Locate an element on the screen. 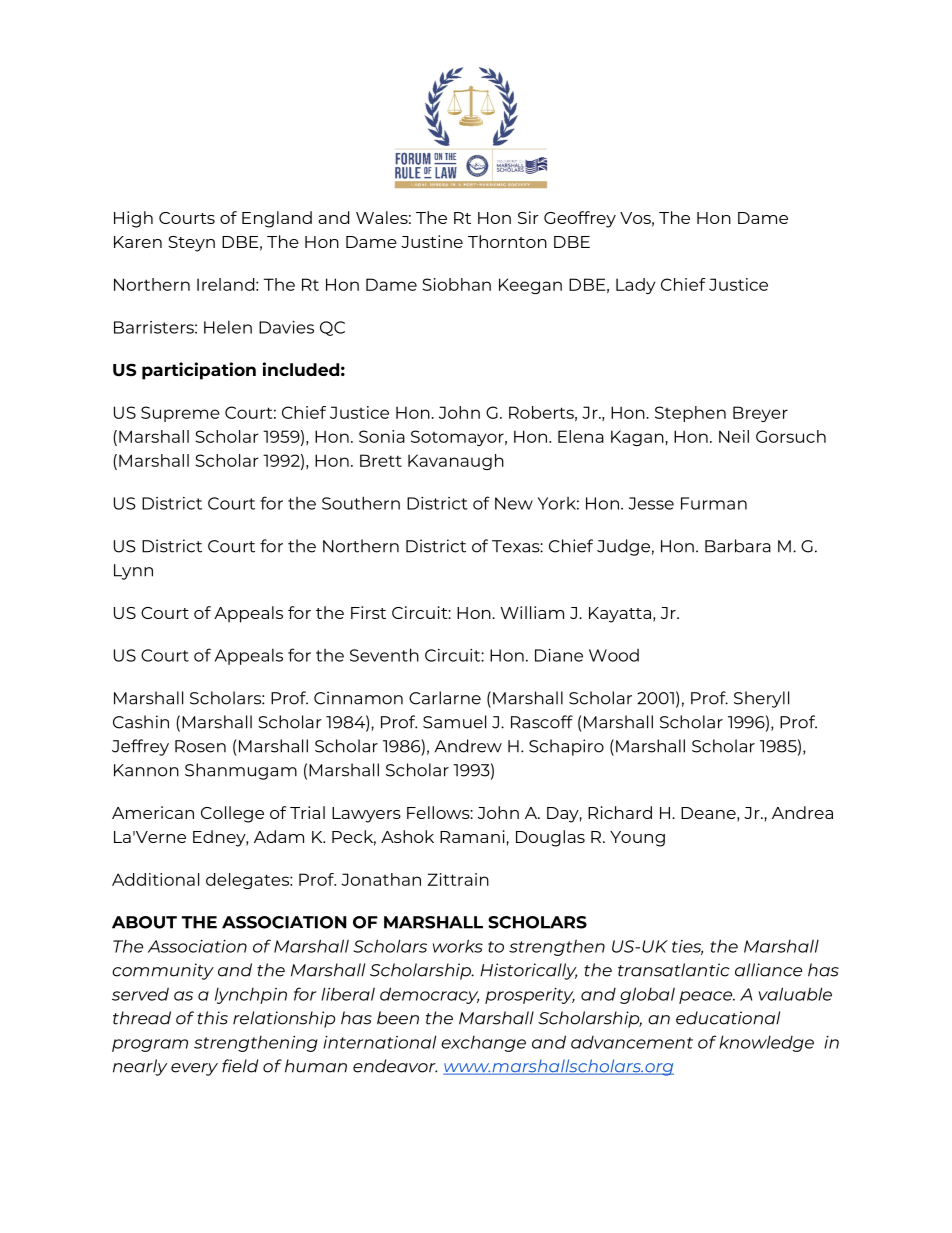 The height and width of the screenshot is (1233, 952). Wood is located at coordinates (614, 655).
